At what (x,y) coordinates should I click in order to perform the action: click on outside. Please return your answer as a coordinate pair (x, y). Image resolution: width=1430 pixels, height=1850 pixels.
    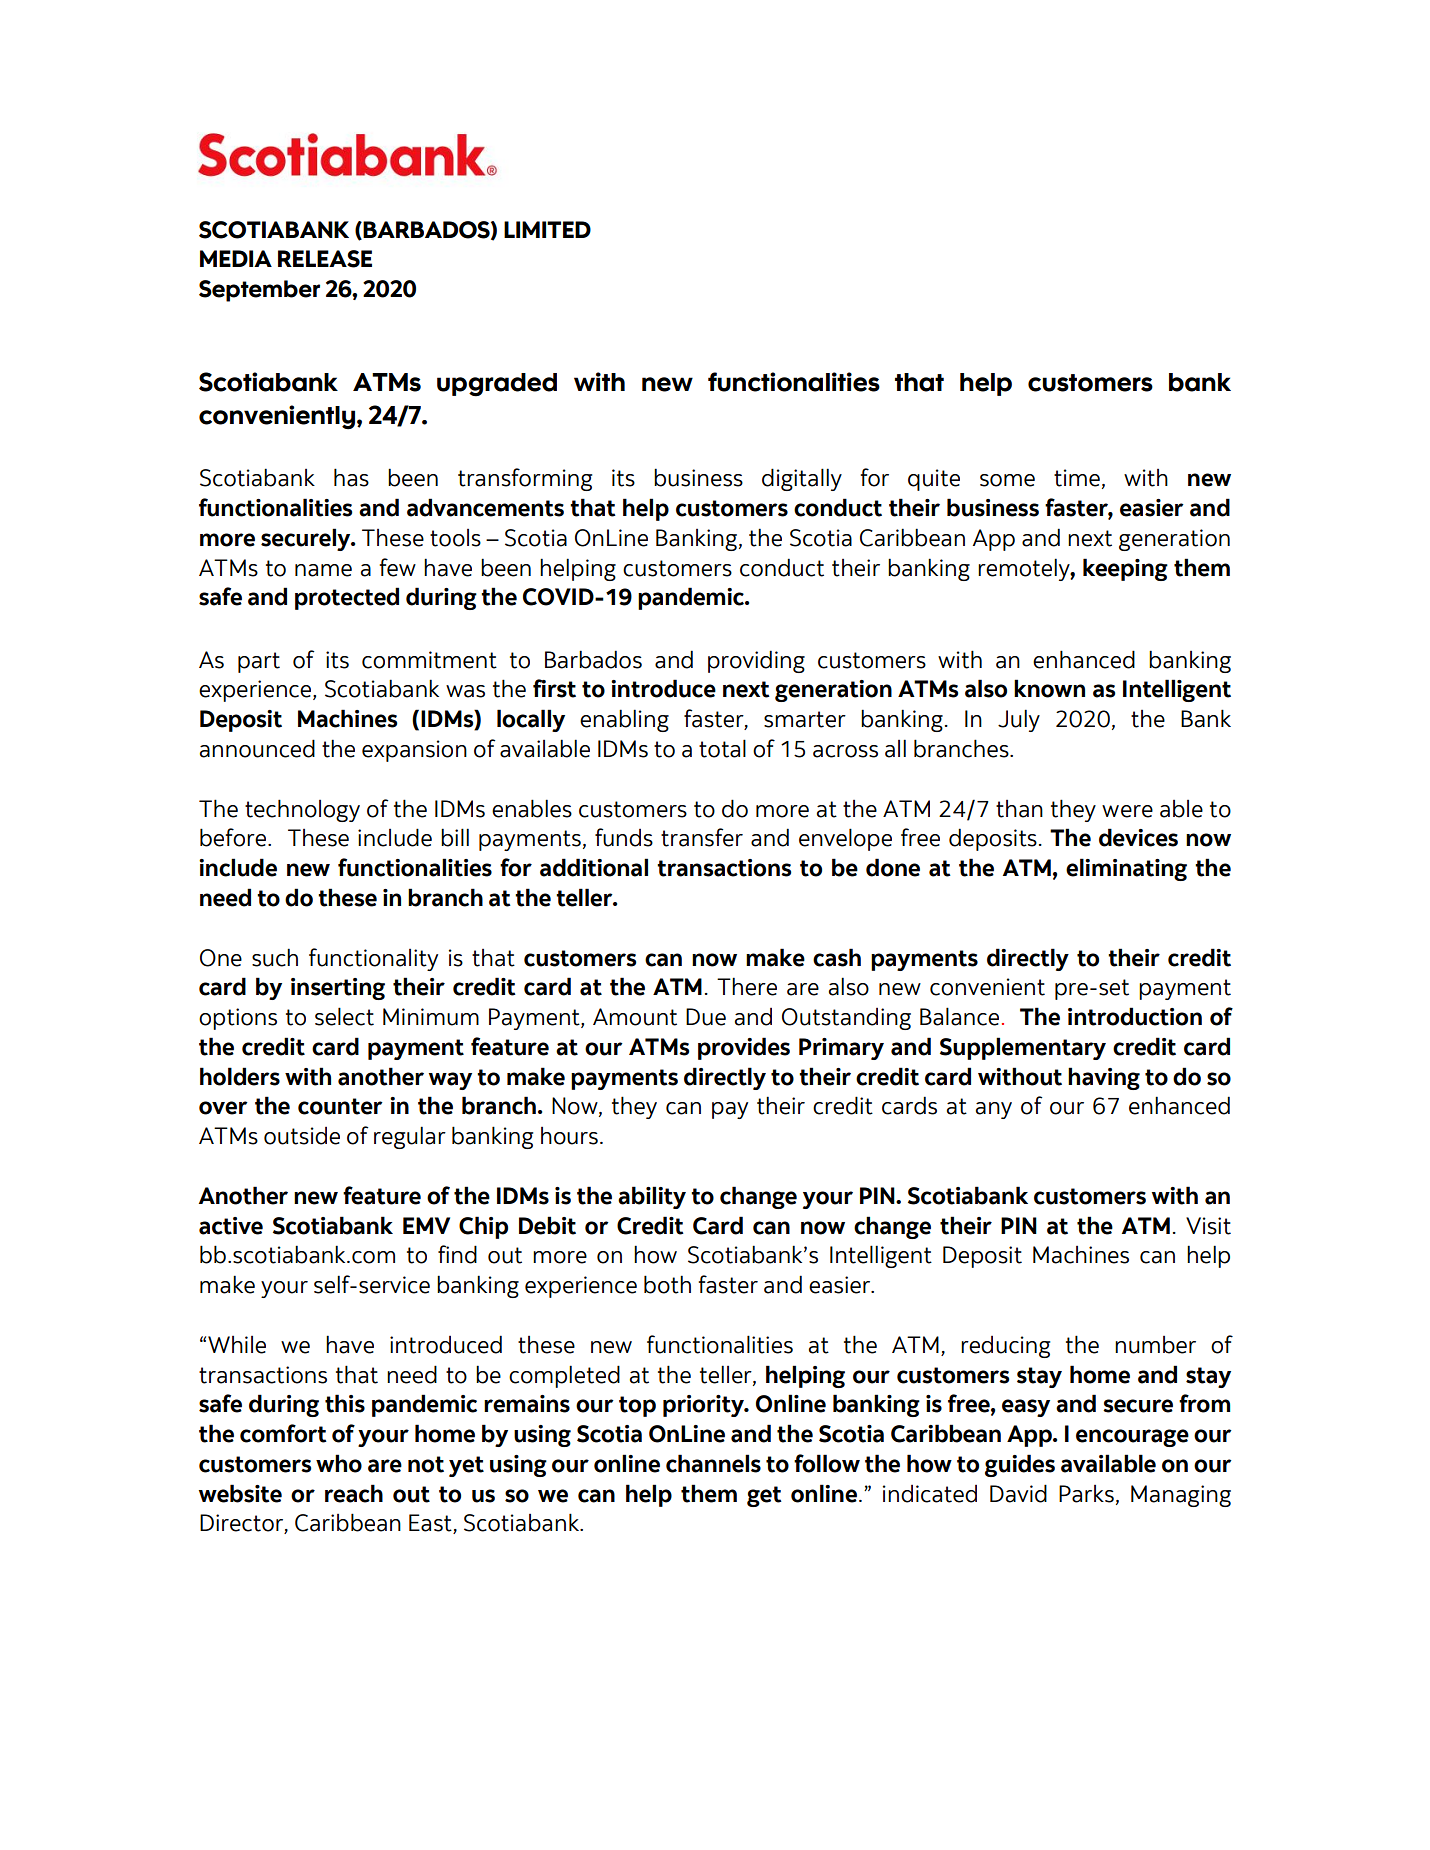
    Looking at the image, I should click on (302, 1136).
